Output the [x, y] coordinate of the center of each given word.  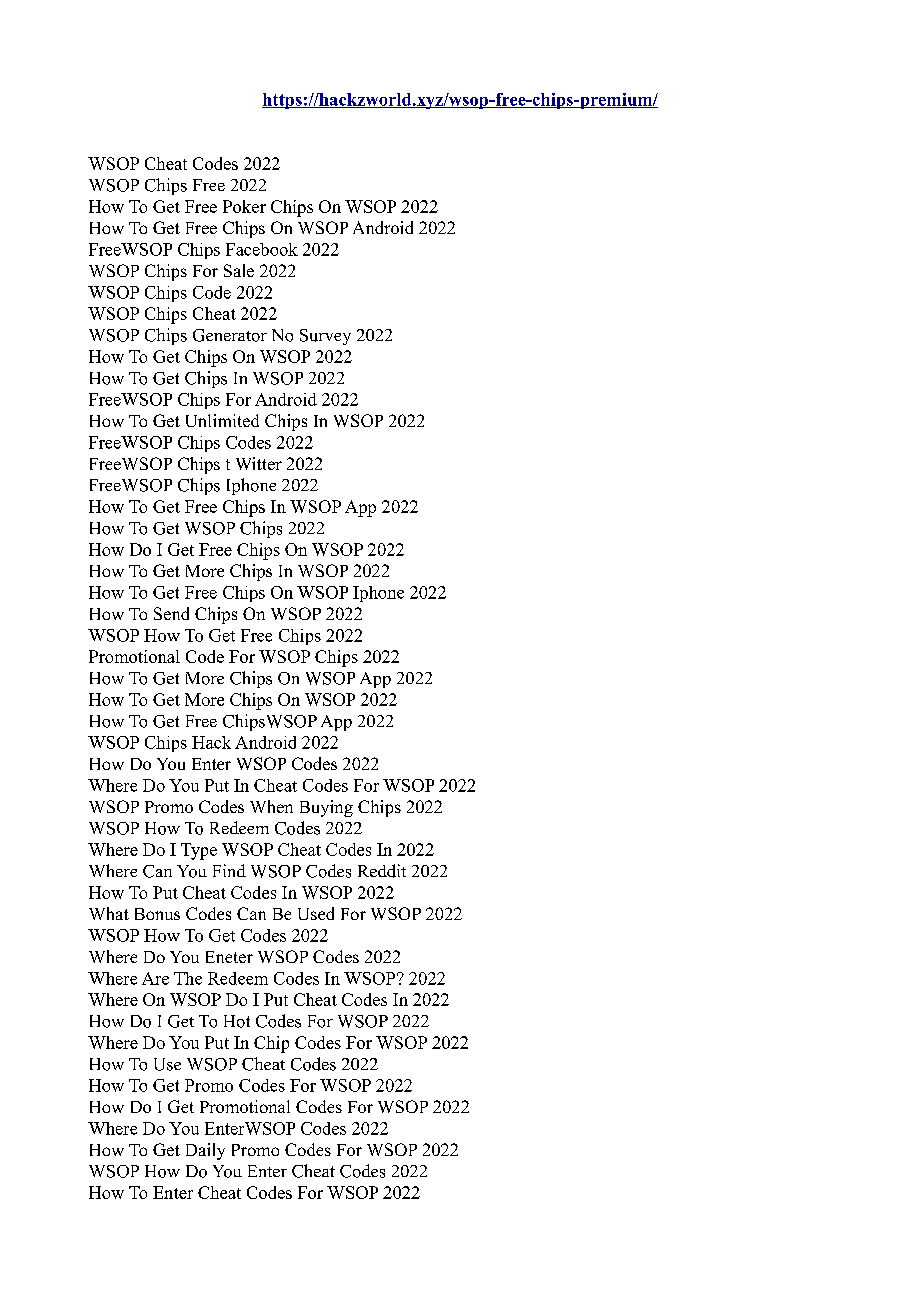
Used [316, 913]
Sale [239, 270]
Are [155, 978]
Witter [259, 463]
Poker [244, 206]
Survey [325, 337]
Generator [230, 335]
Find [229, 870]
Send [171, 613]
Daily [205, 1151]
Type [199, 851]
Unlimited [222, 420]
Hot [237, 1021]
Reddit [382, 871]
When [271, 806]
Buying [326, 808]
